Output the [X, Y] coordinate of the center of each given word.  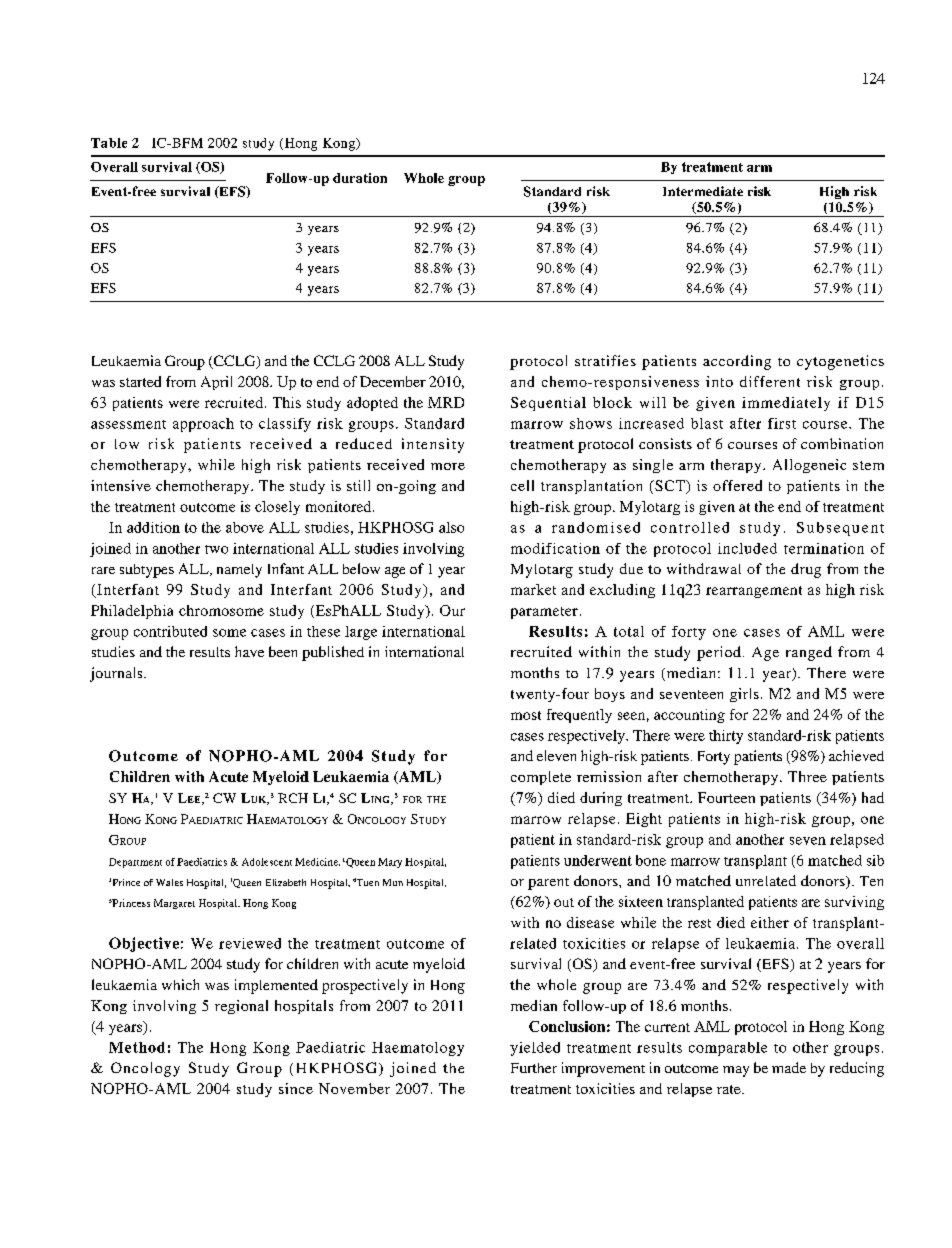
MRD [446, 402]
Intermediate [703, 191]
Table [109, 143]
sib [875, 860]
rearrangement [754, 592]
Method [137, 1047]
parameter [544, 613]
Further [534, 1068]
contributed [170, 631]
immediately [786, 404]
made [789, 1067]
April [216, 383]
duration [360, 178]
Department [135, 863]
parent [548, 884]
